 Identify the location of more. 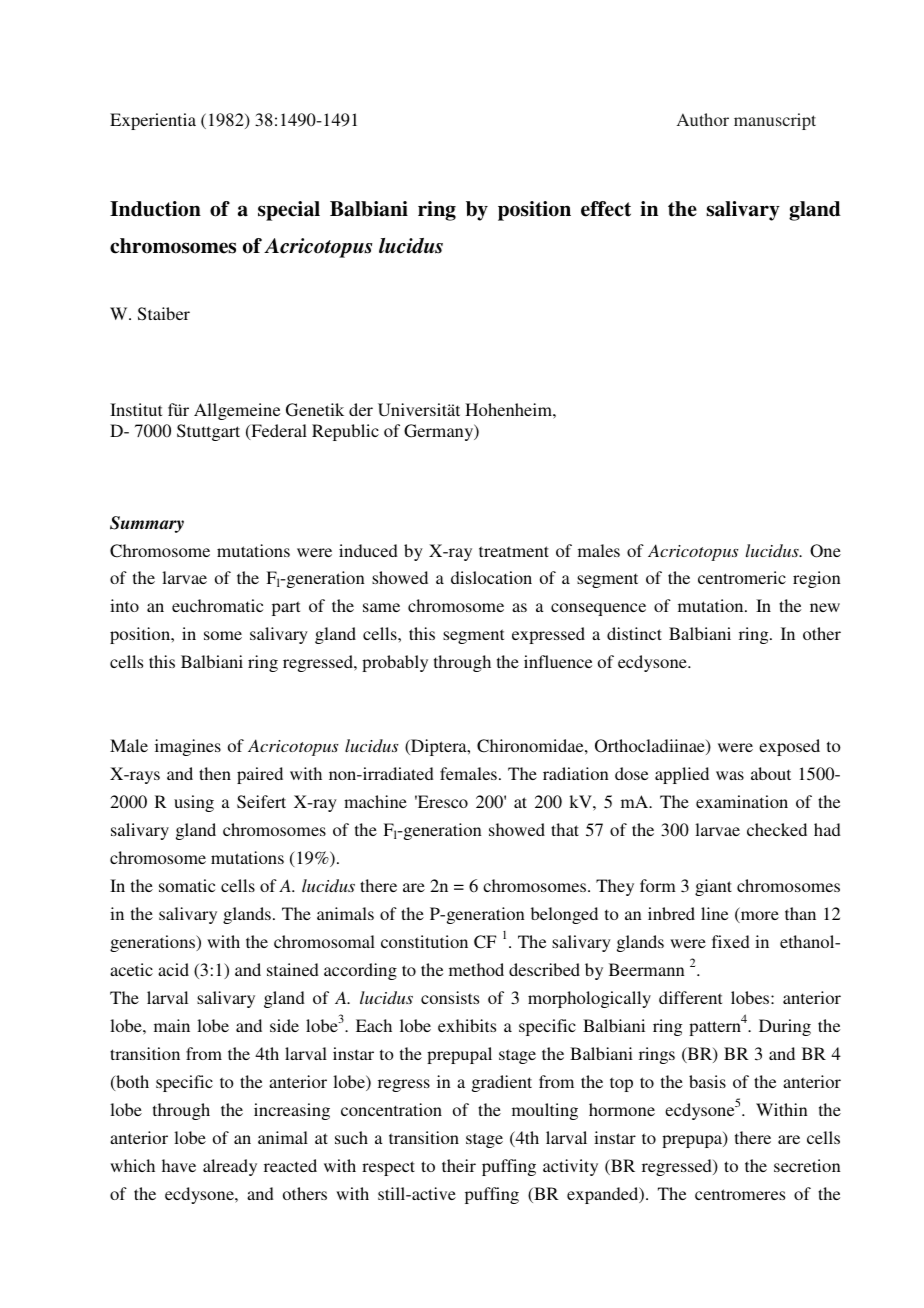
(758, 917).
